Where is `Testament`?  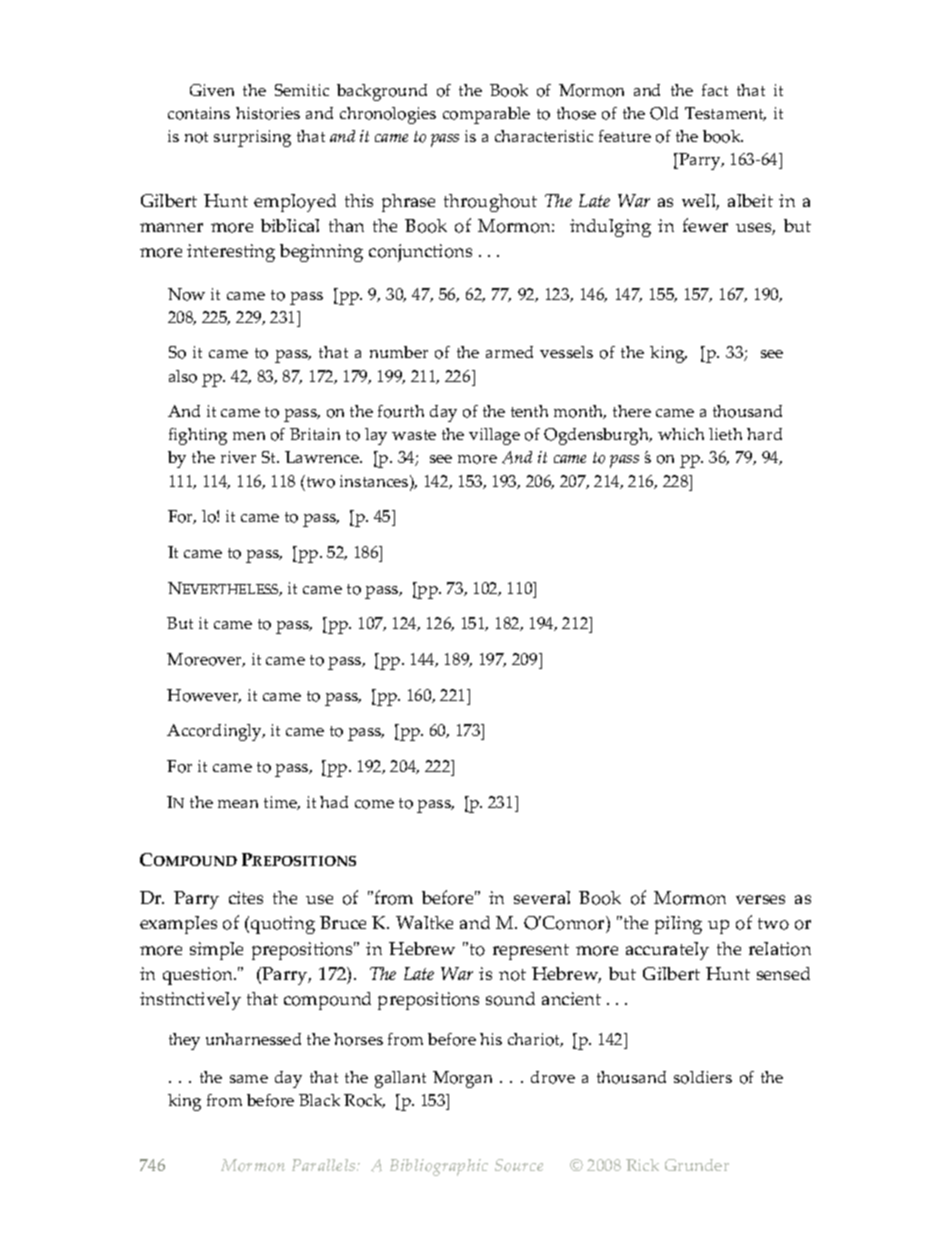 Testament is located at coordinates (725, 114).
